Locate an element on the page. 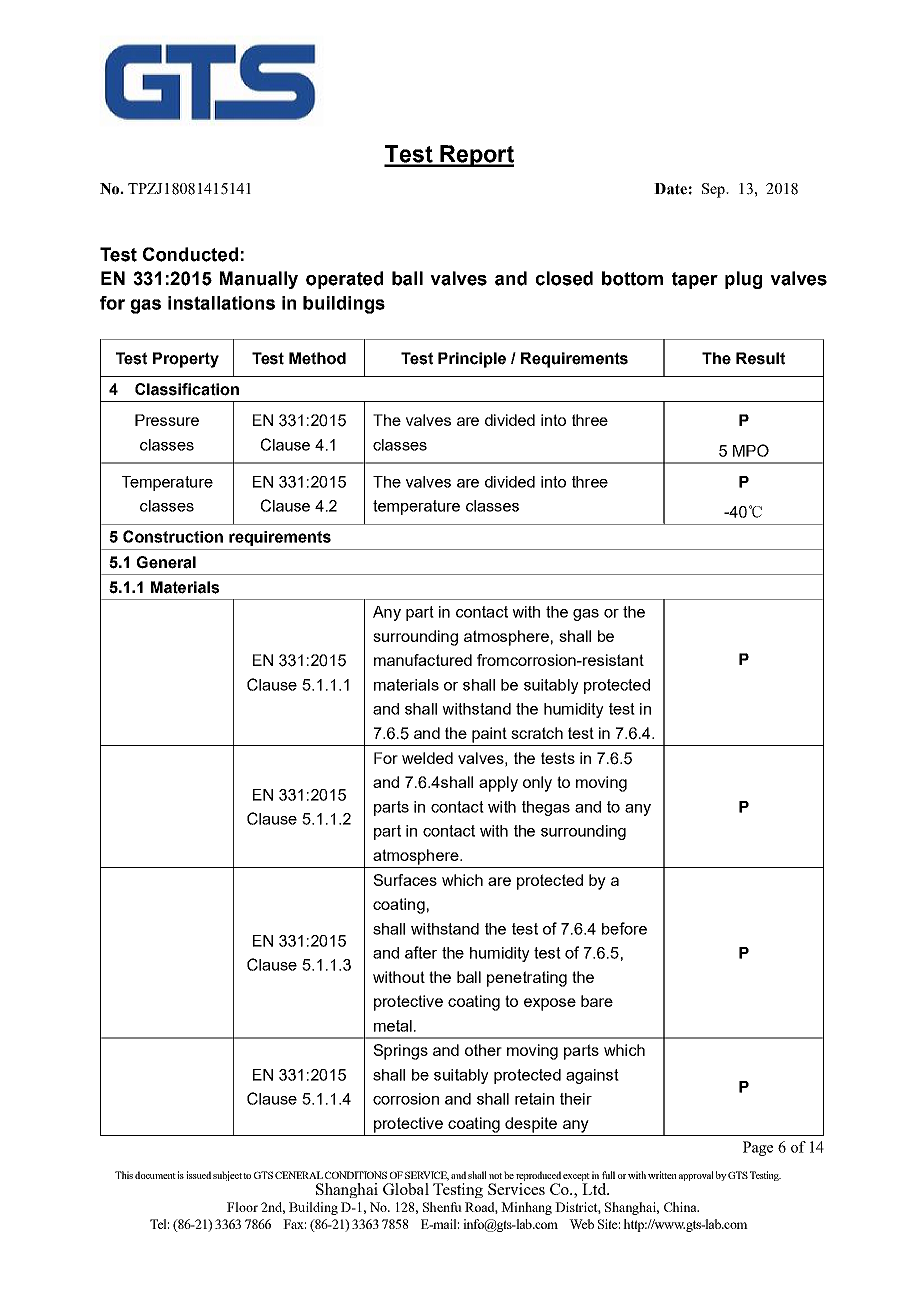 This document has width=924, height=1308. Report is located at coordinates (476, 156).
